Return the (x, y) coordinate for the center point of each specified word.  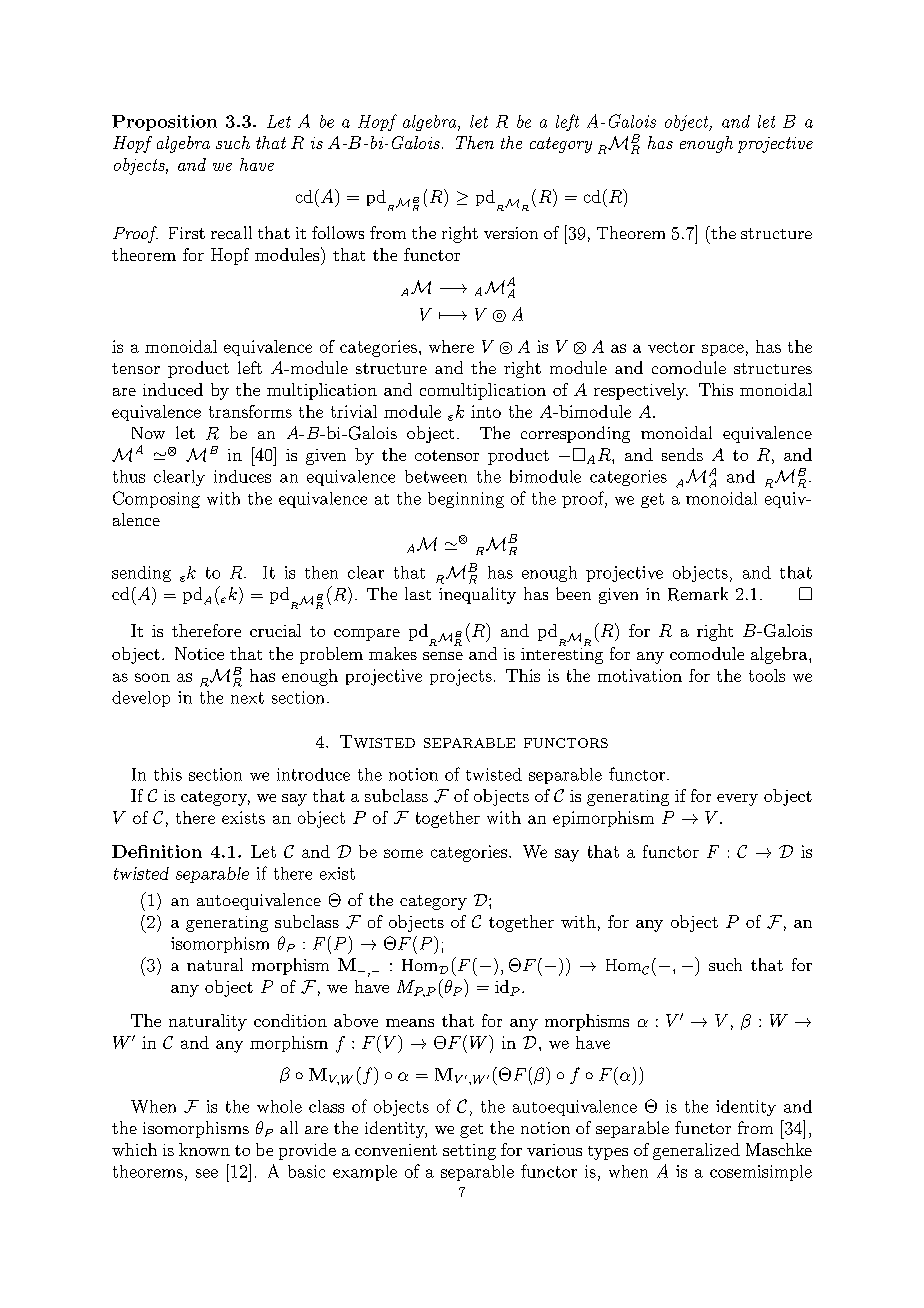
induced (173, 389)
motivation (640, 675)
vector (671, 347)
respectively (641, 391)
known (204, 1149)
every (737, 800)
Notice (199, 653)
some (403, 853)
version (511, 233)
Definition (157, 851)
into (486, 411)
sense (443, 656)
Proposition (164, 123)
